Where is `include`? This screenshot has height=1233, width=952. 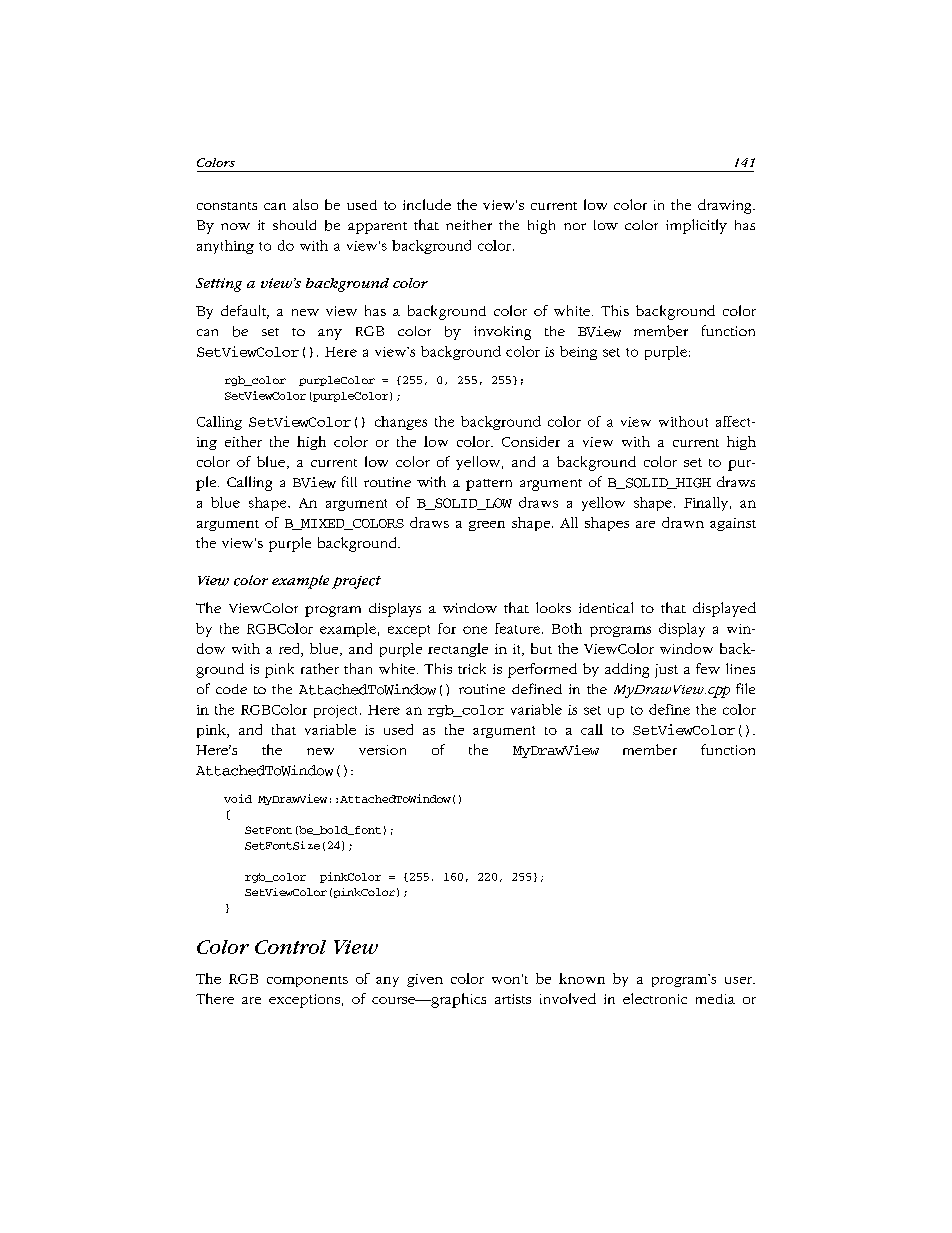
include is located at coordinates (427, 204).
